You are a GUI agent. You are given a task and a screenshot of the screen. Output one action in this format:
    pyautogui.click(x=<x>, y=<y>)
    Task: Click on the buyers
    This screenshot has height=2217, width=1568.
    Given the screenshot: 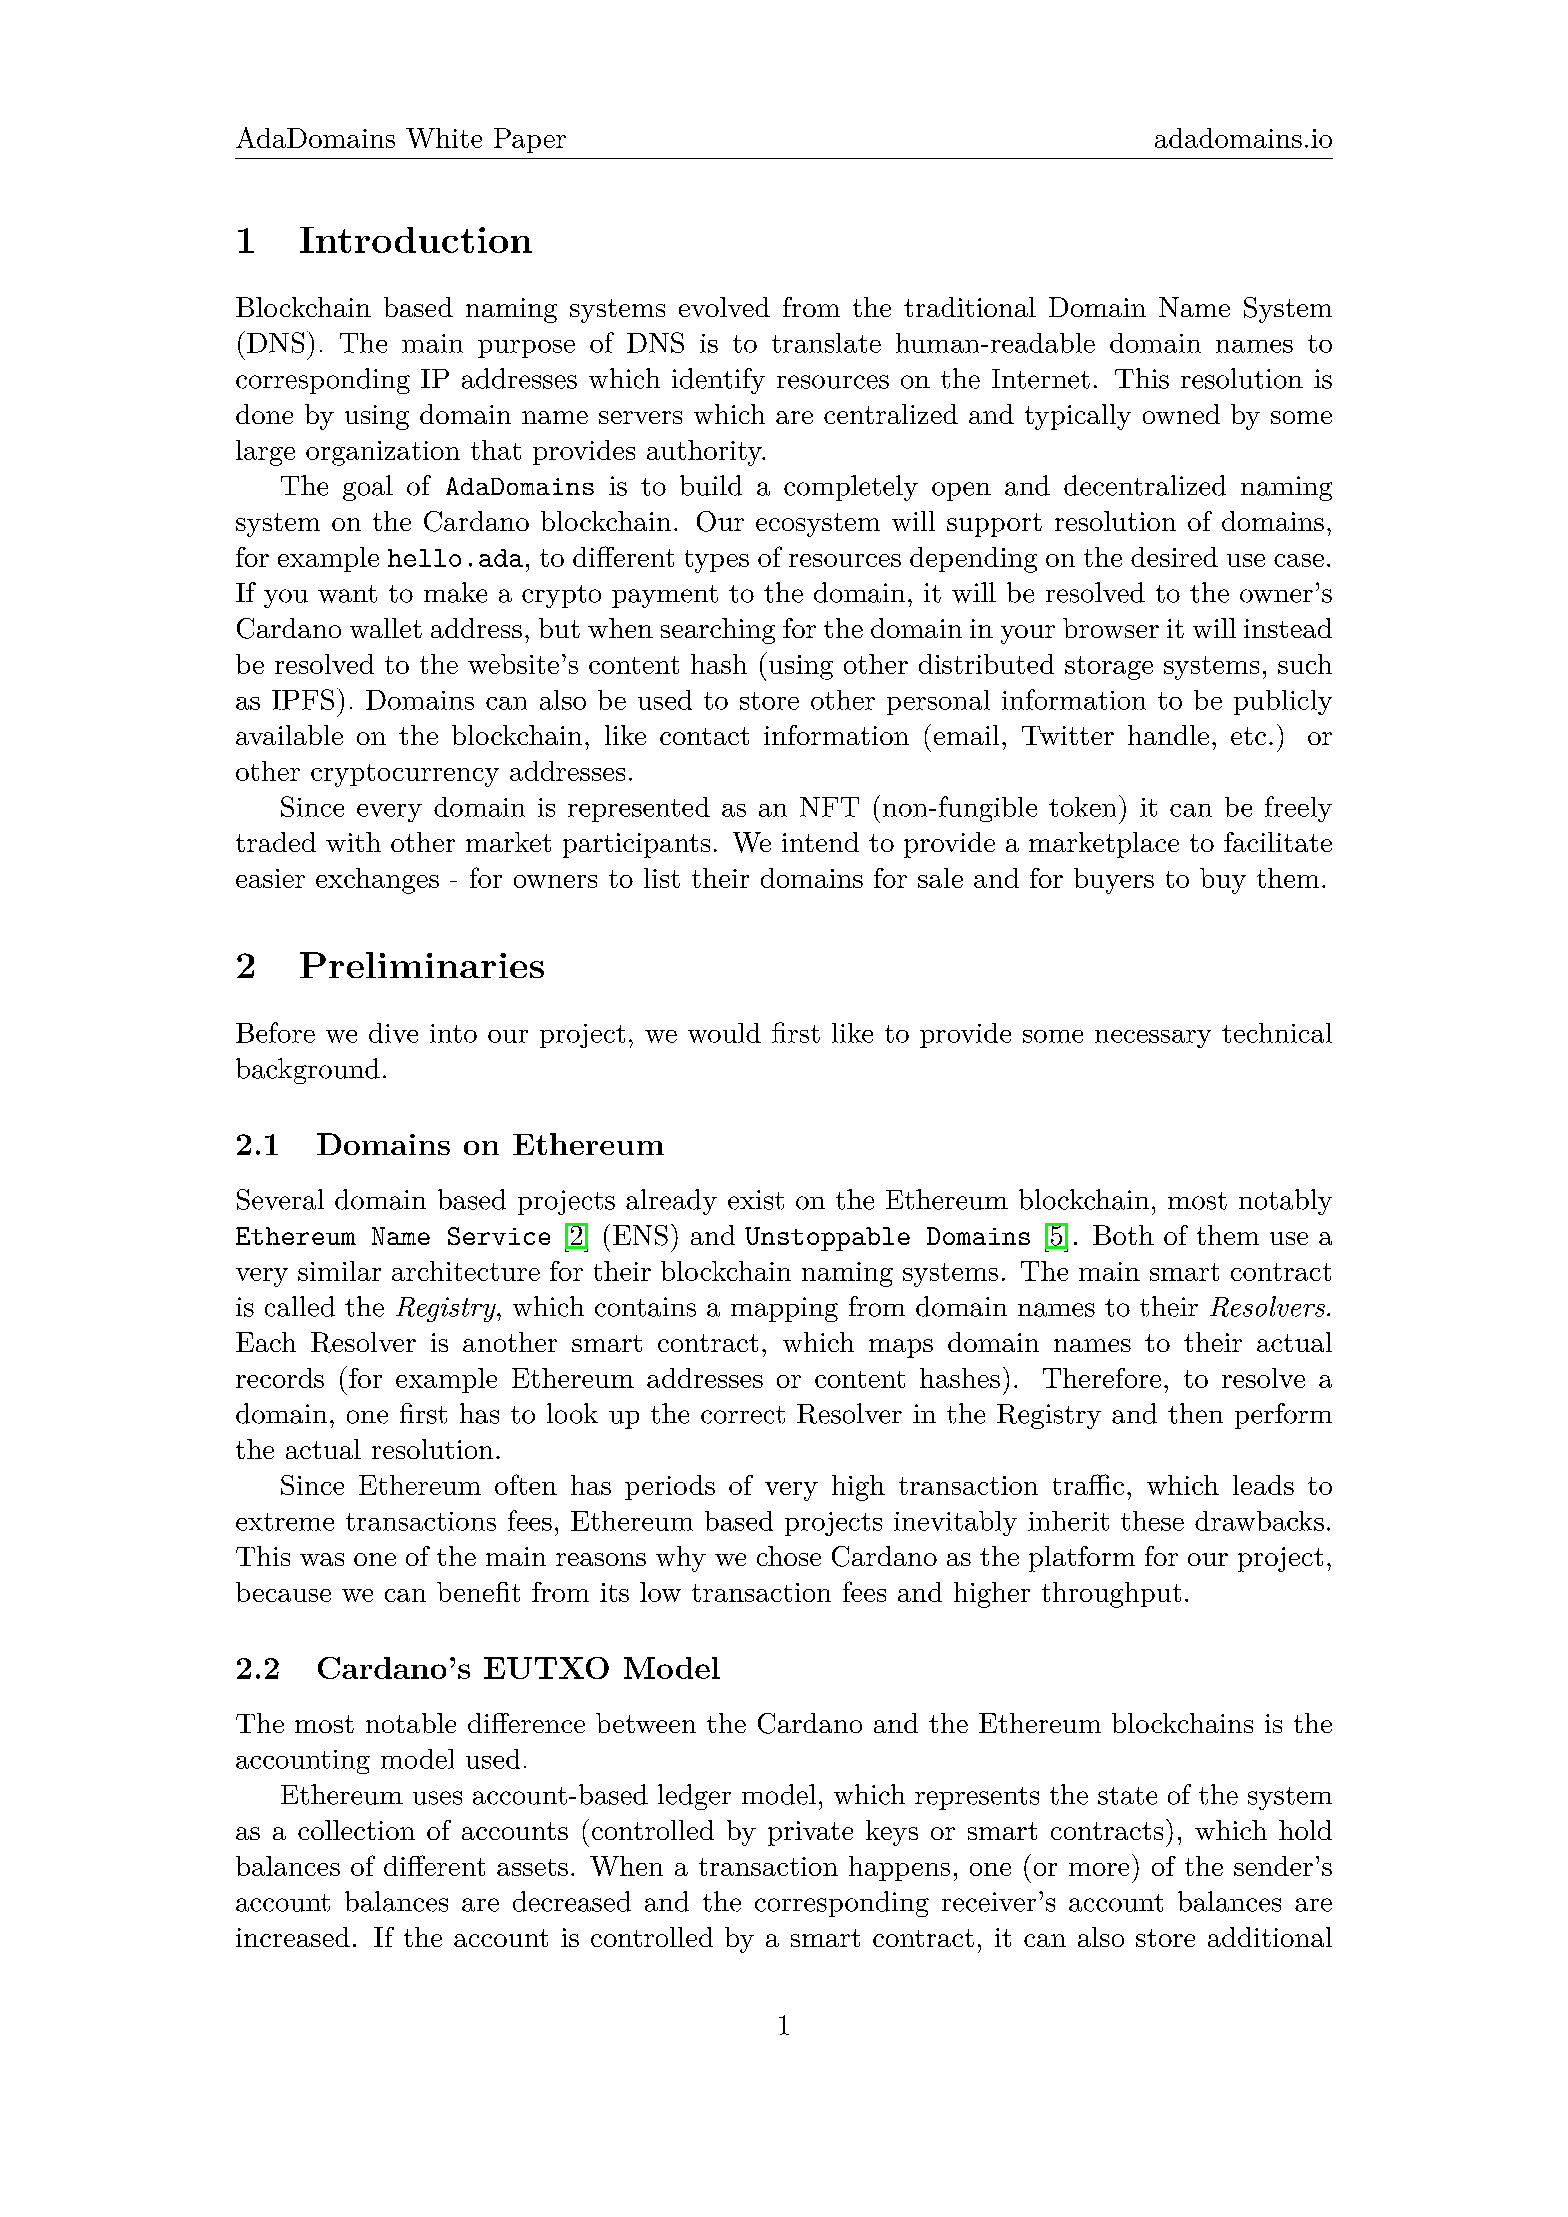 What is the action you would take?
    pyautogui.click(x=1114, y=881)
